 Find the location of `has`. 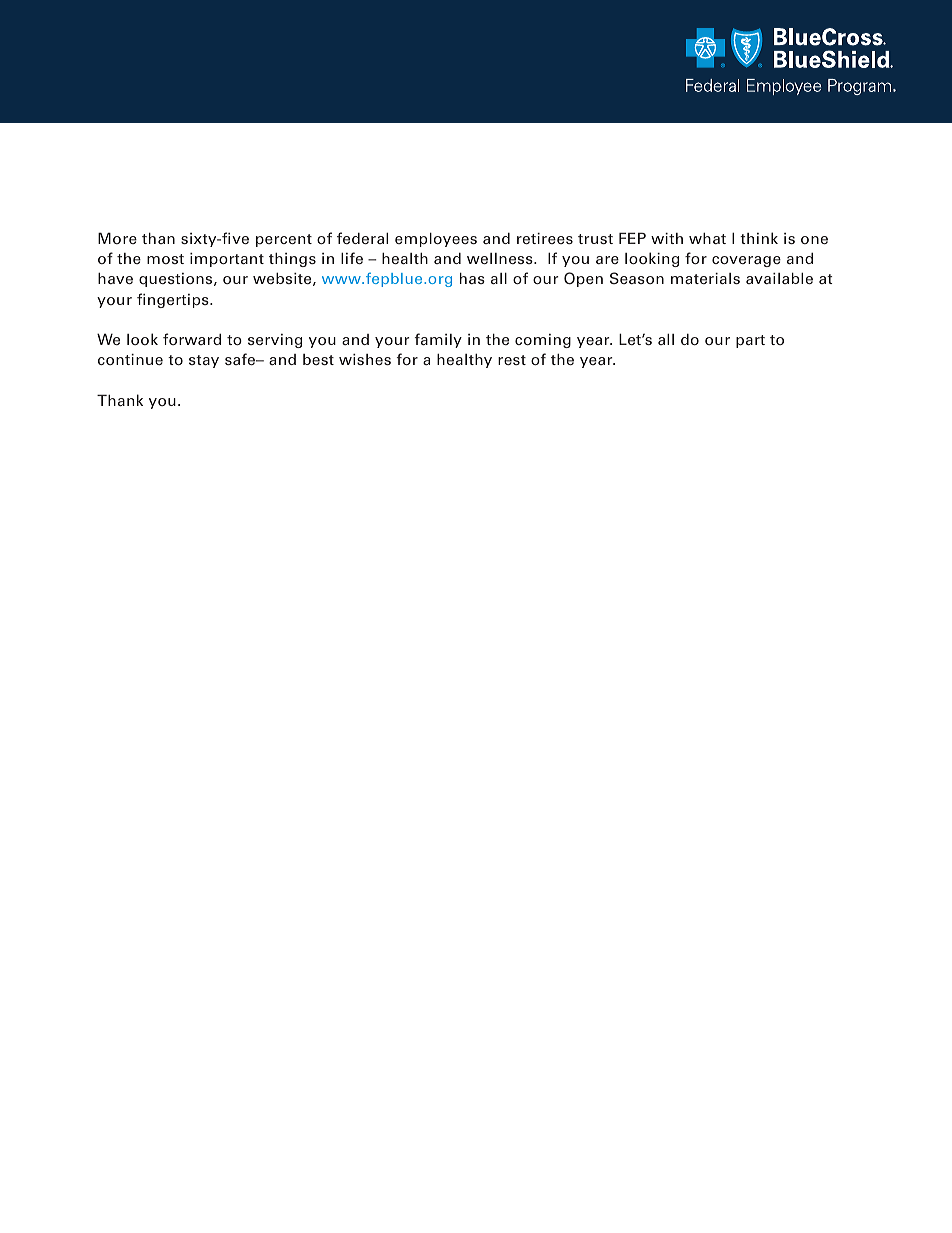

has is located at coordinates (472, 278).
